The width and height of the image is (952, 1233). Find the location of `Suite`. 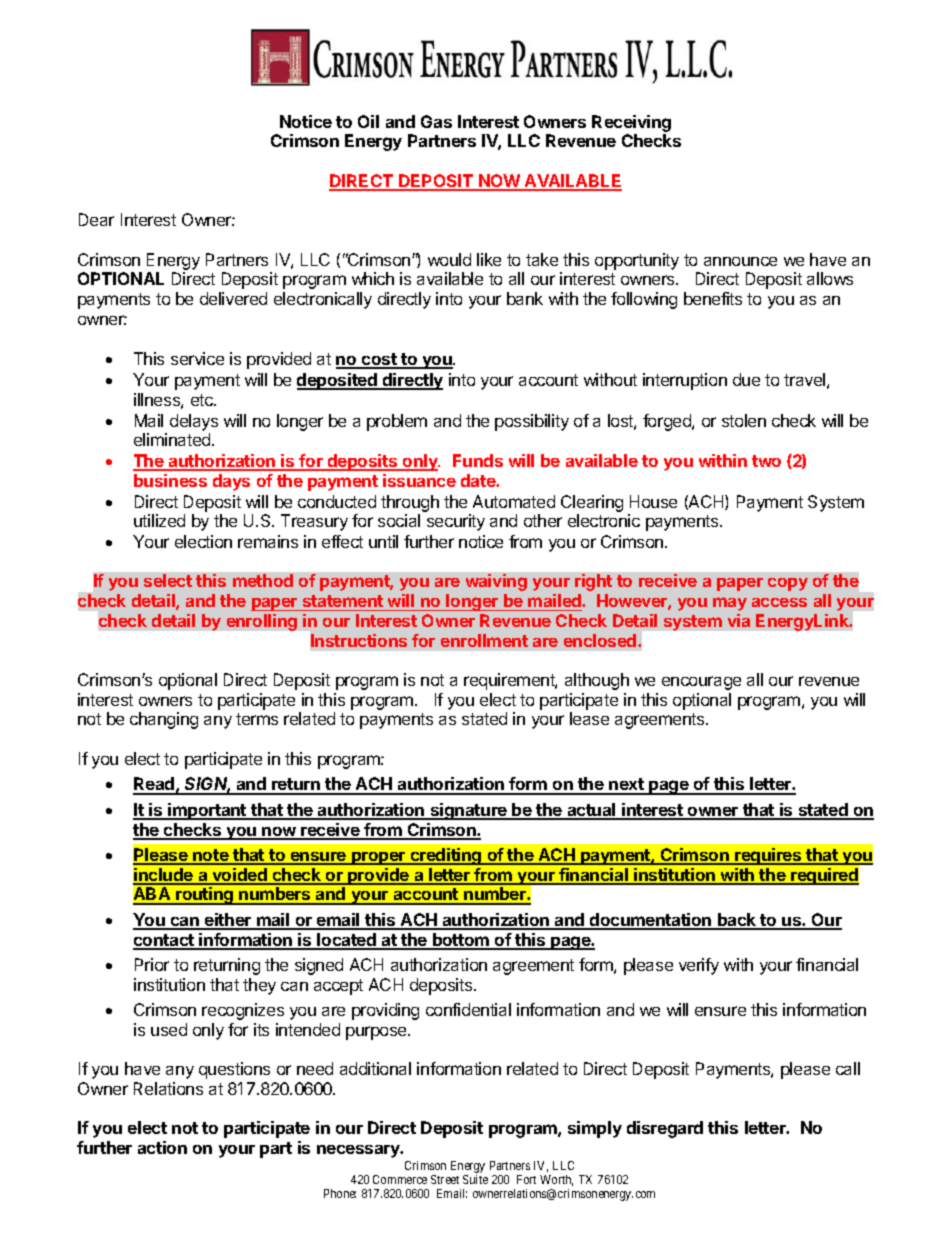

Suite is located at coordinates (475, 1179).
